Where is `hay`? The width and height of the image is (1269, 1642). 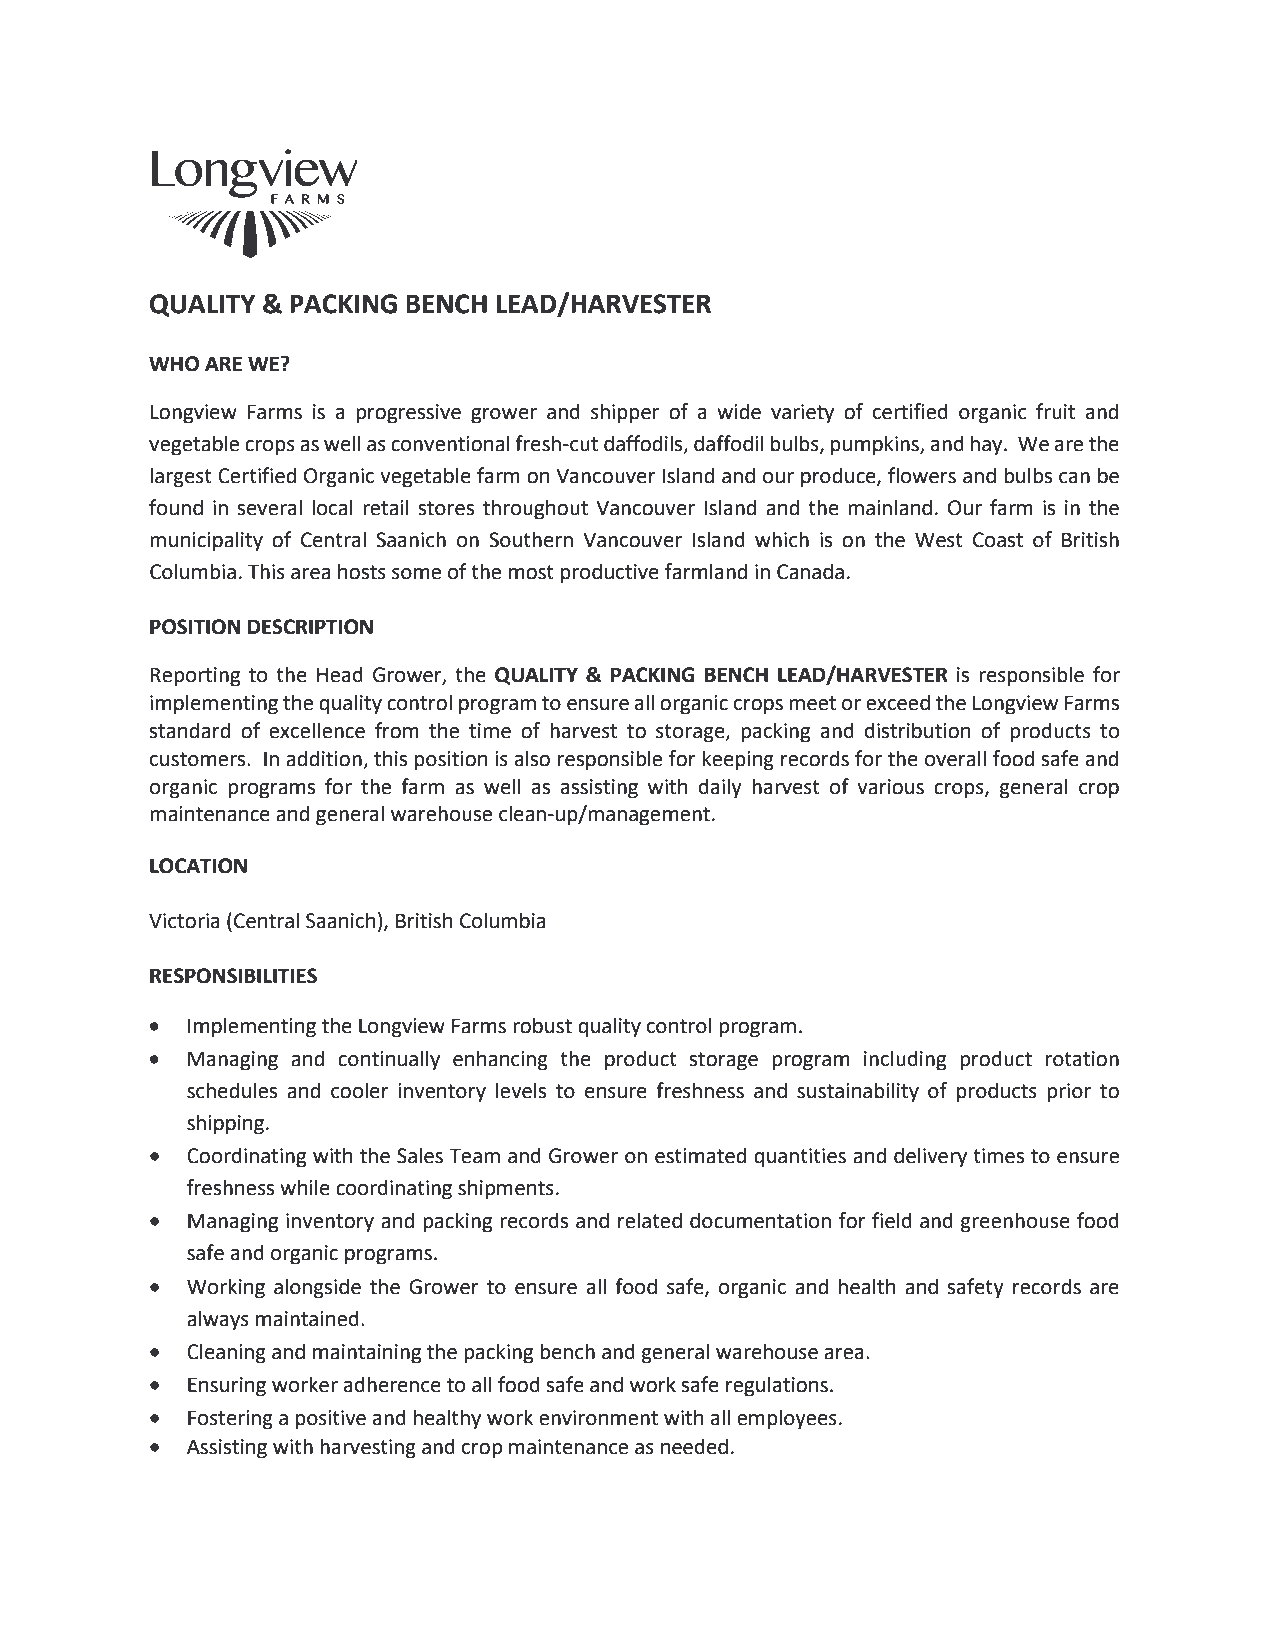 hay is located at coordinates (988, 445).
